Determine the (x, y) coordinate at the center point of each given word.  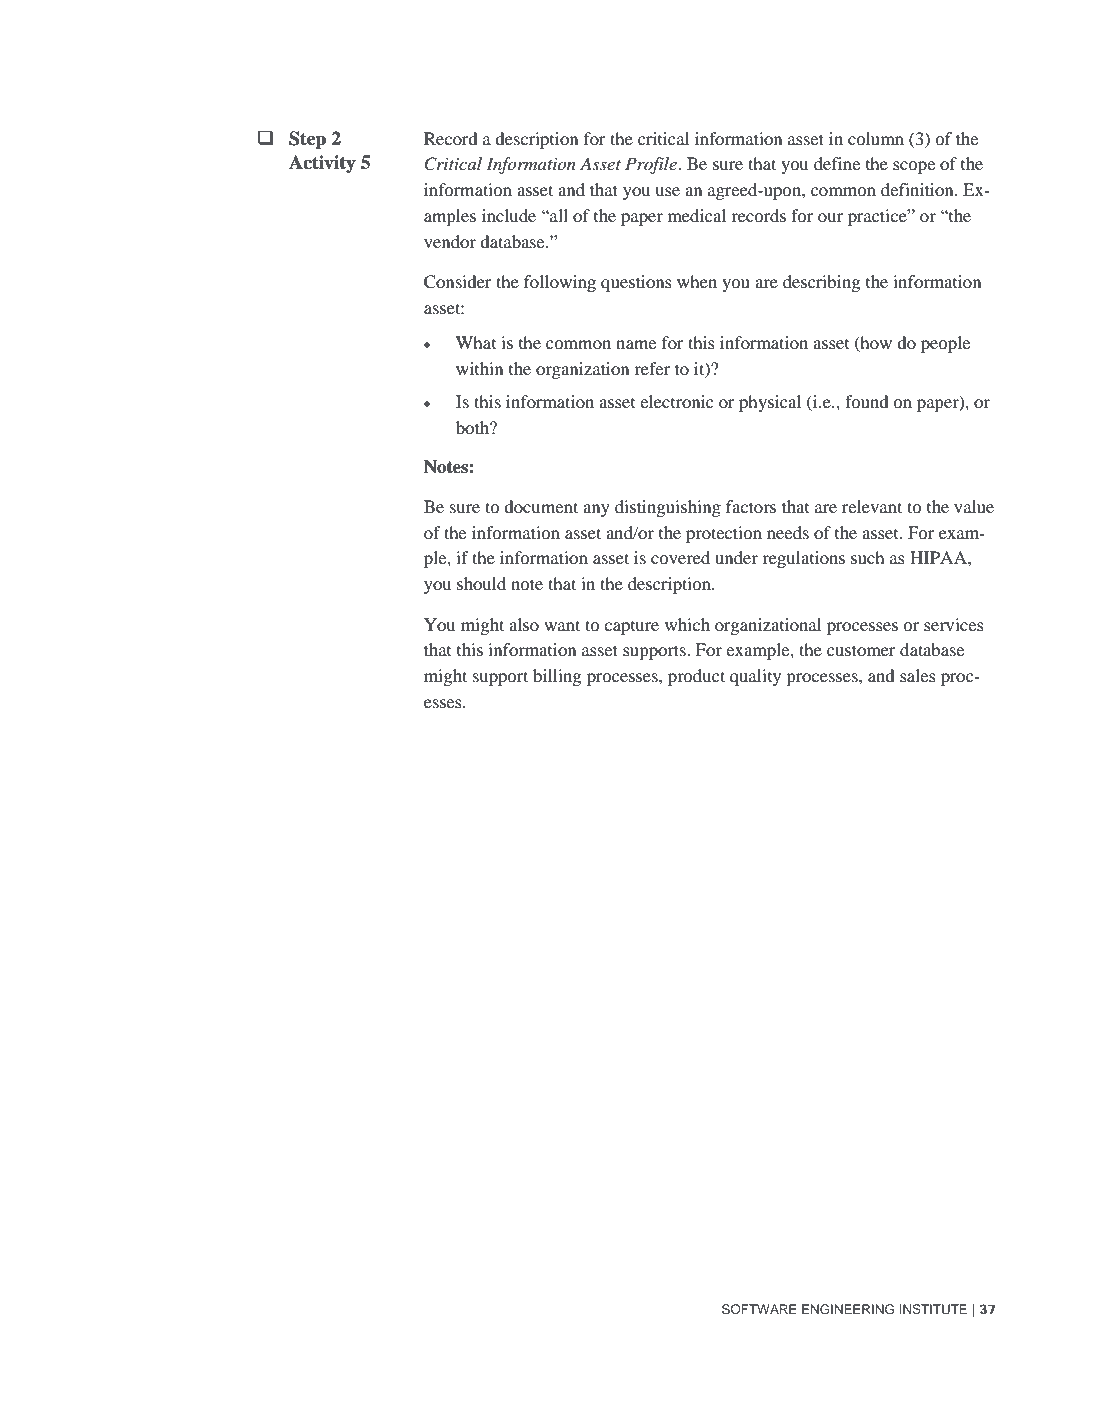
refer (652, 368)
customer (861, 650)
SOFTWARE (759, 1309)
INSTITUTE (933, 1309)
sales (918, 675)
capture (631, 627)
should (481, 583)
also (524, 624)
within (479, 368)
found (867, 401)
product (696, 677)
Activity (322, 164)
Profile (652, 165)
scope (914, 167)
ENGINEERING (848, 1309)
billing (557, 677)
